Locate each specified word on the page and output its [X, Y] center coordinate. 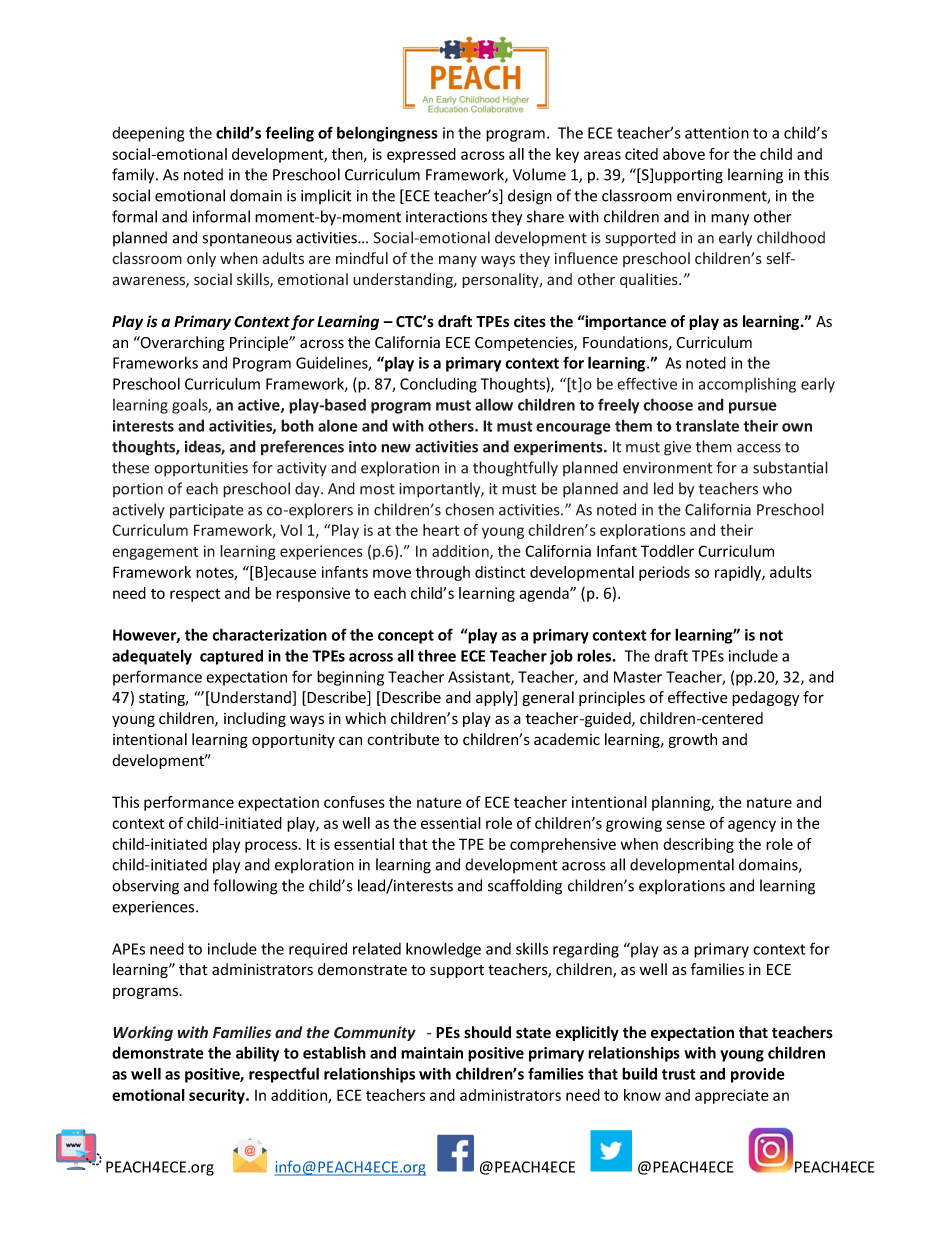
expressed [421, 155]
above [684, 154]
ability [257, 1054]
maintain [432, 1053]
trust [679, 1074]
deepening [148, 134]
